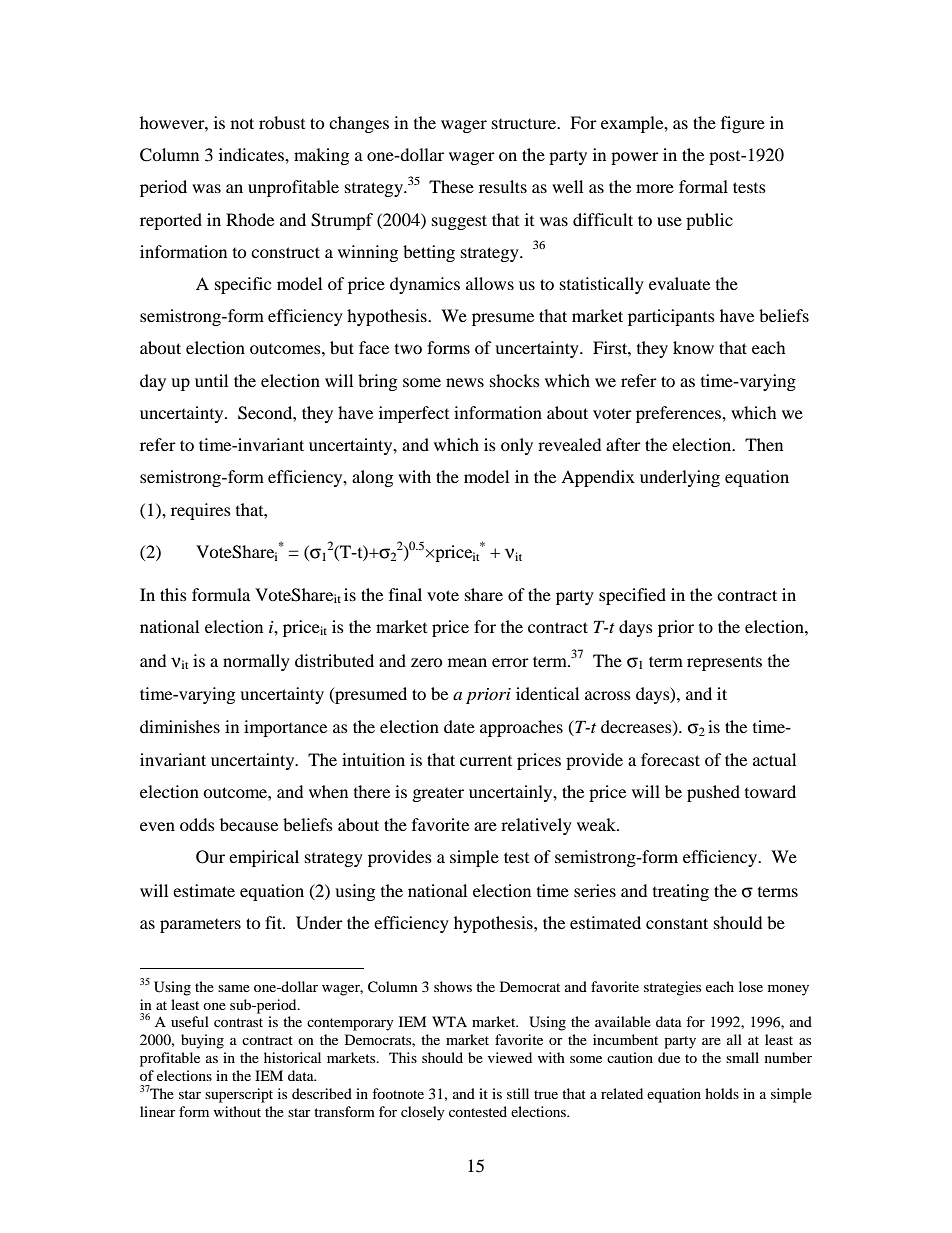  Describe the element at coordinates (282, 122) in the screenshot. I see `robust` at that location.
